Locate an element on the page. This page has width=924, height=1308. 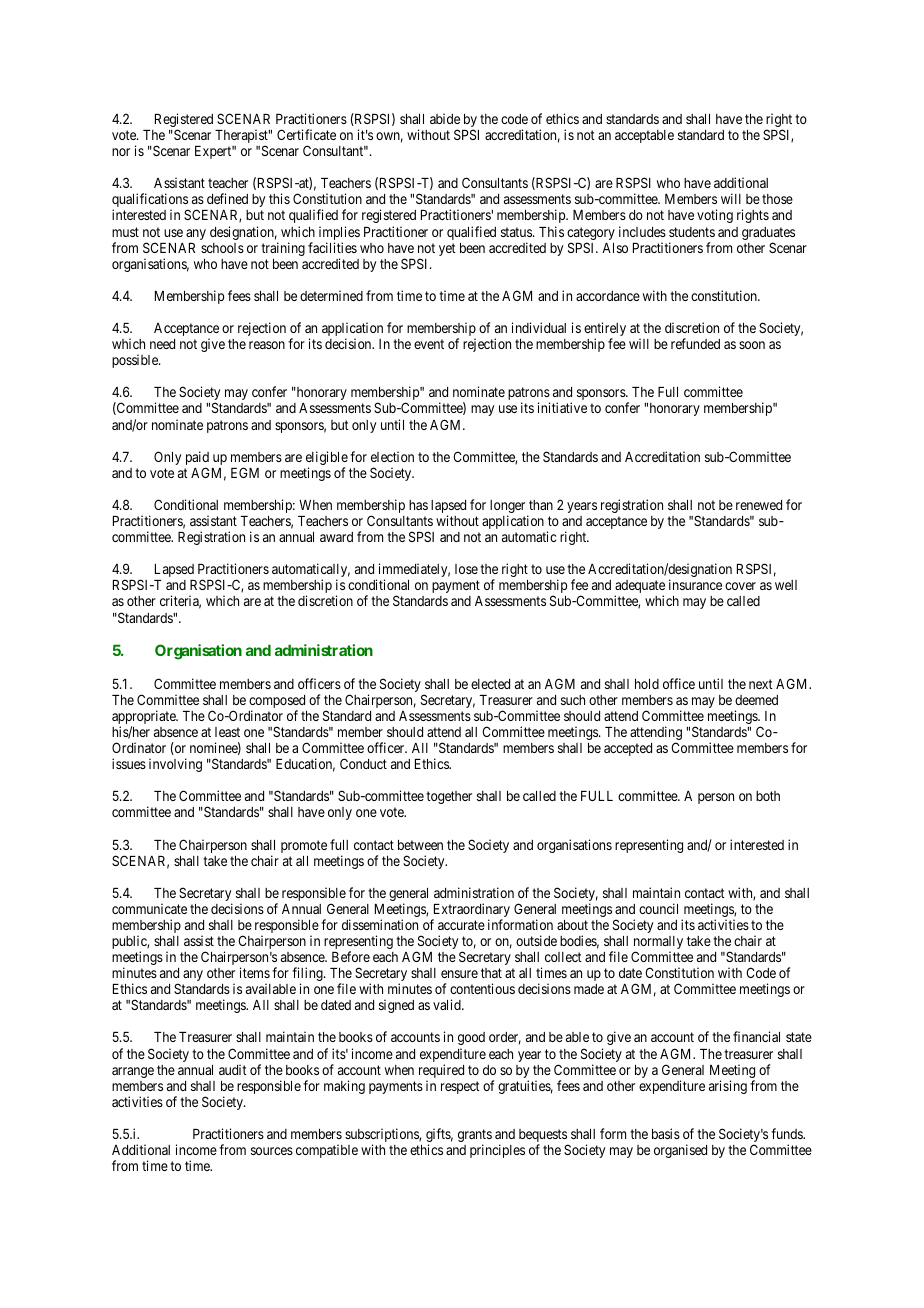
audit is located at coordinates (233, 1069).
